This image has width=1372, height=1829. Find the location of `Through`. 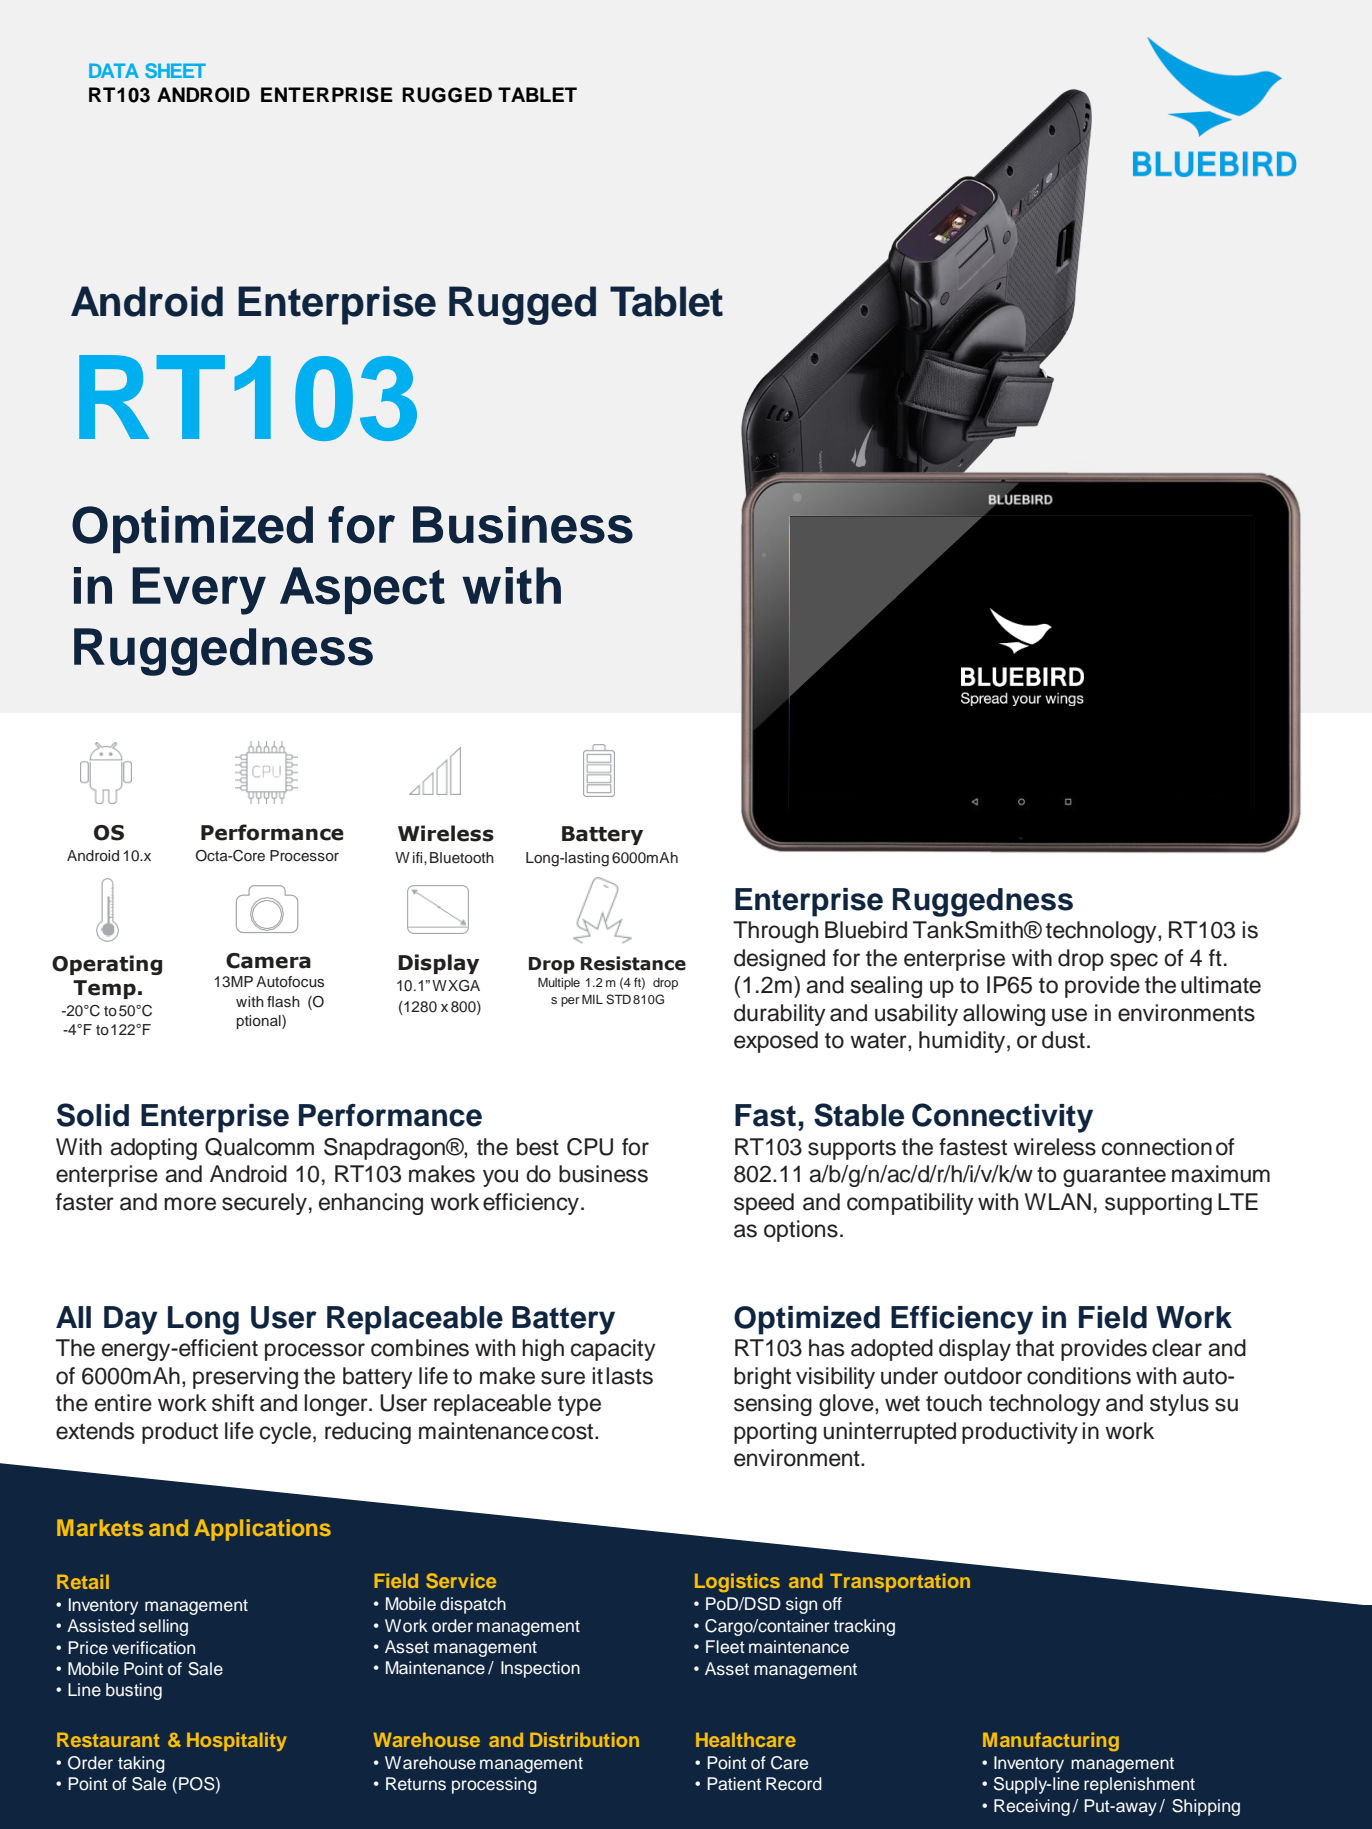

Through is located at coordinates (775, 932).
